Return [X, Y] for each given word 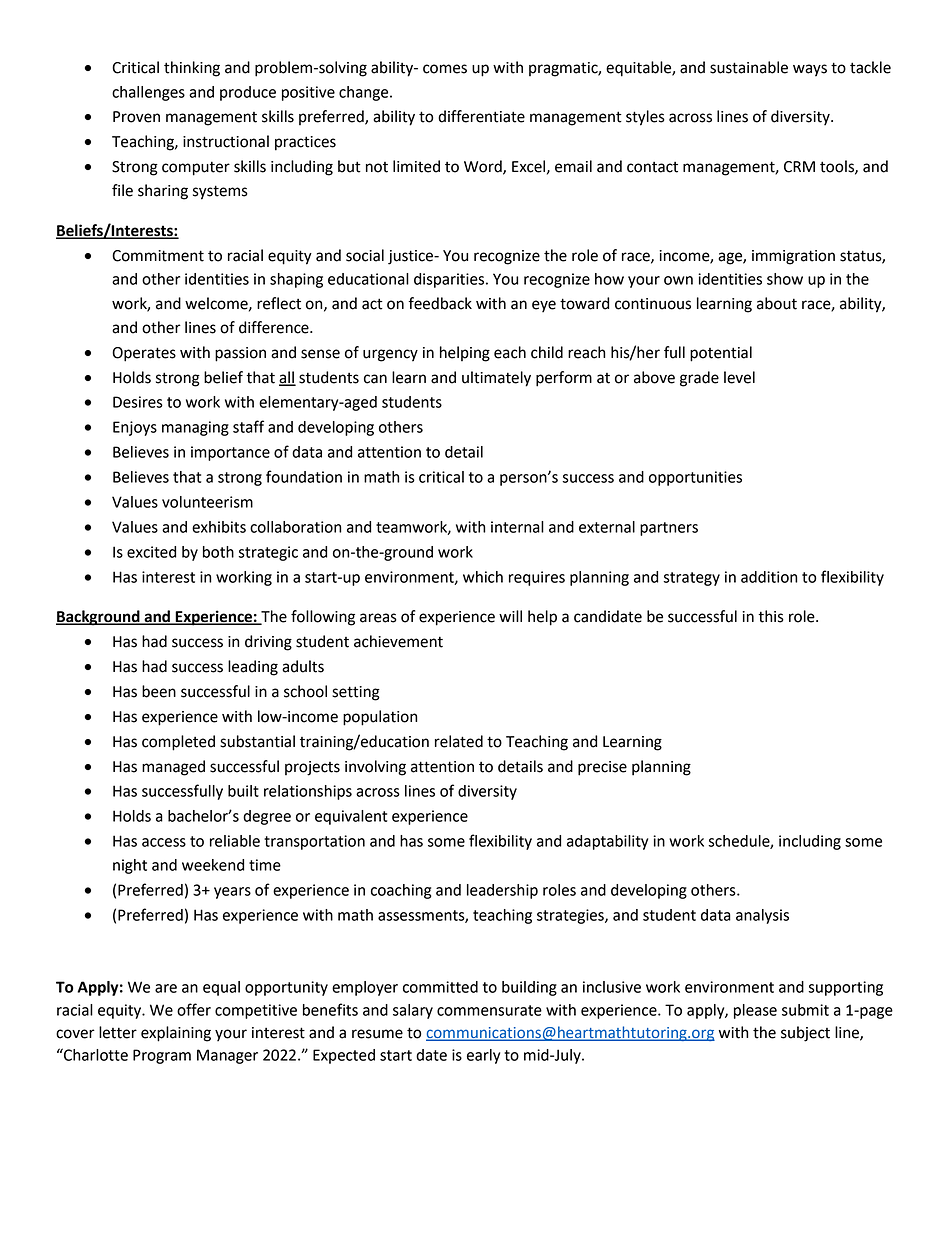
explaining [176, 1034]
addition [769, 577]
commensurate [489, 1010]
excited [151, 552]
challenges [148, 93]
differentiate [481, 116]
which [483, 577]
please [755, 1011]
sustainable [749, 67]
